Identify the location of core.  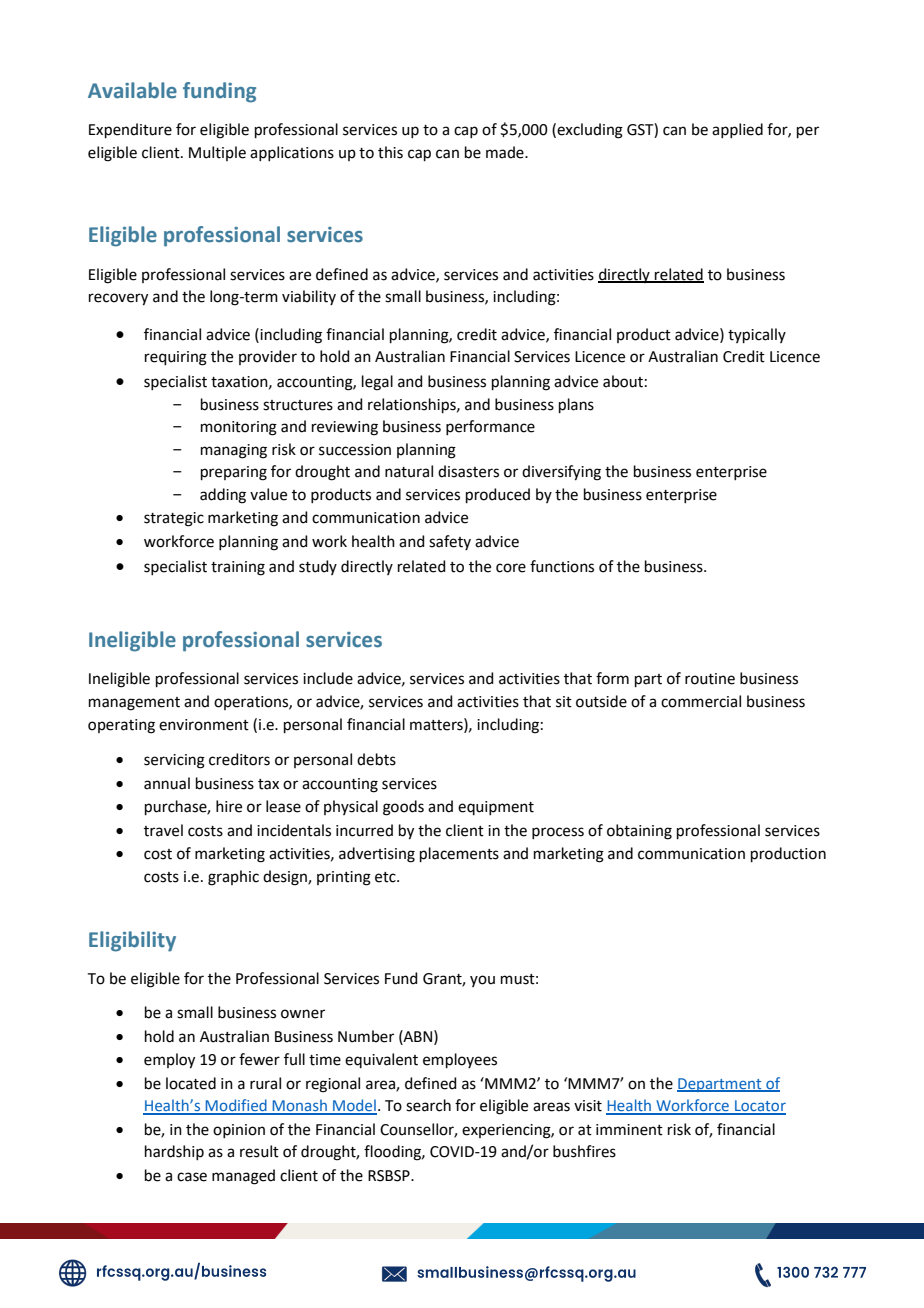
(511, 568).
